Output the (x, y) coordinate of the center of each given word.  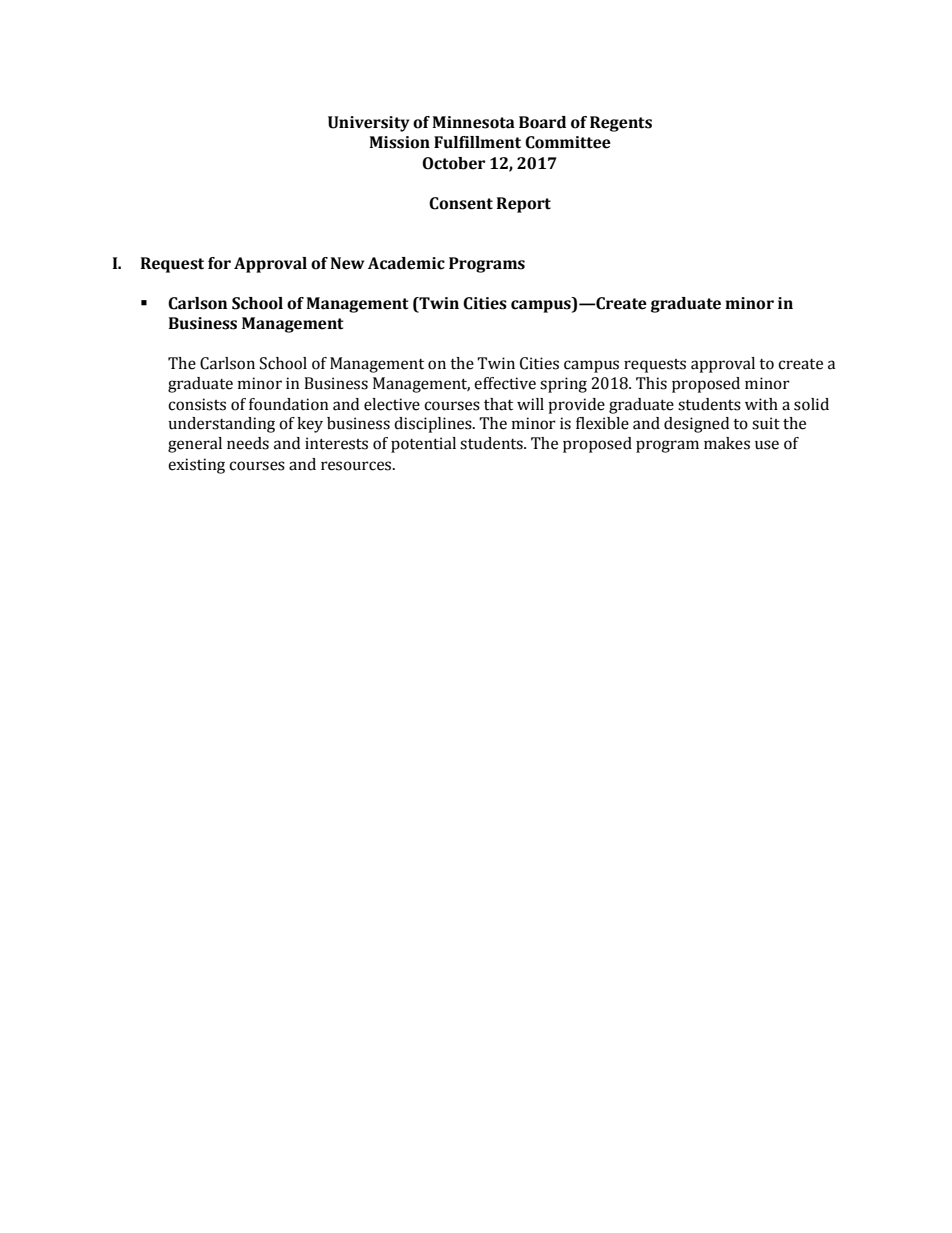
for (219, 263)
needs (248, 443)
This (651, 383)
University (369, 124)
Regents (621, 124)
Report (524, 205)
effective (505, 383)
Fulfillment (477, 142)
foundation (289, 404)
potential (423, 445)
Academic (406, 263)
